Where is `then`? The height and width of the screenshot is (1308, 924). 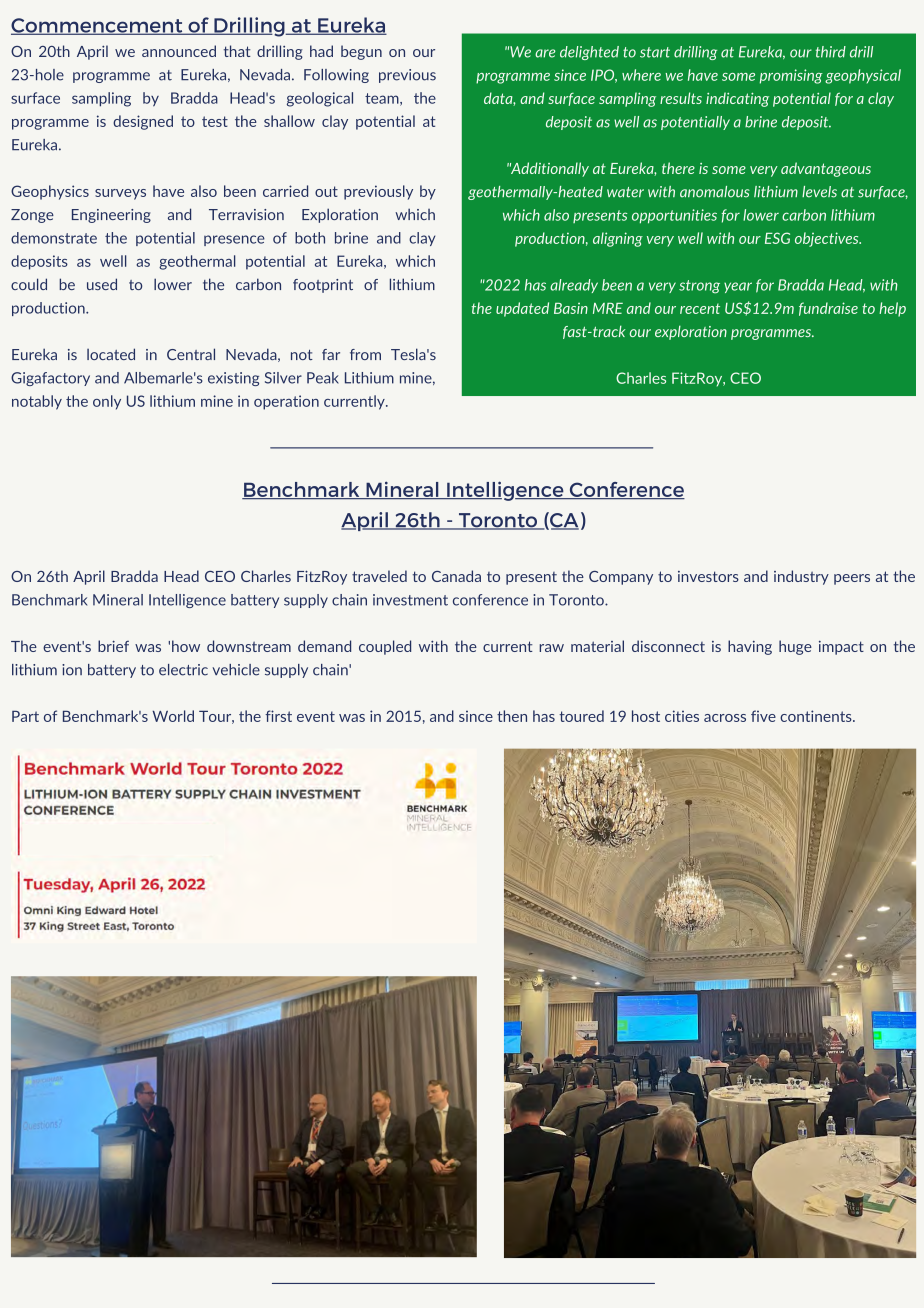
then is located at coordinates (512, 716).
